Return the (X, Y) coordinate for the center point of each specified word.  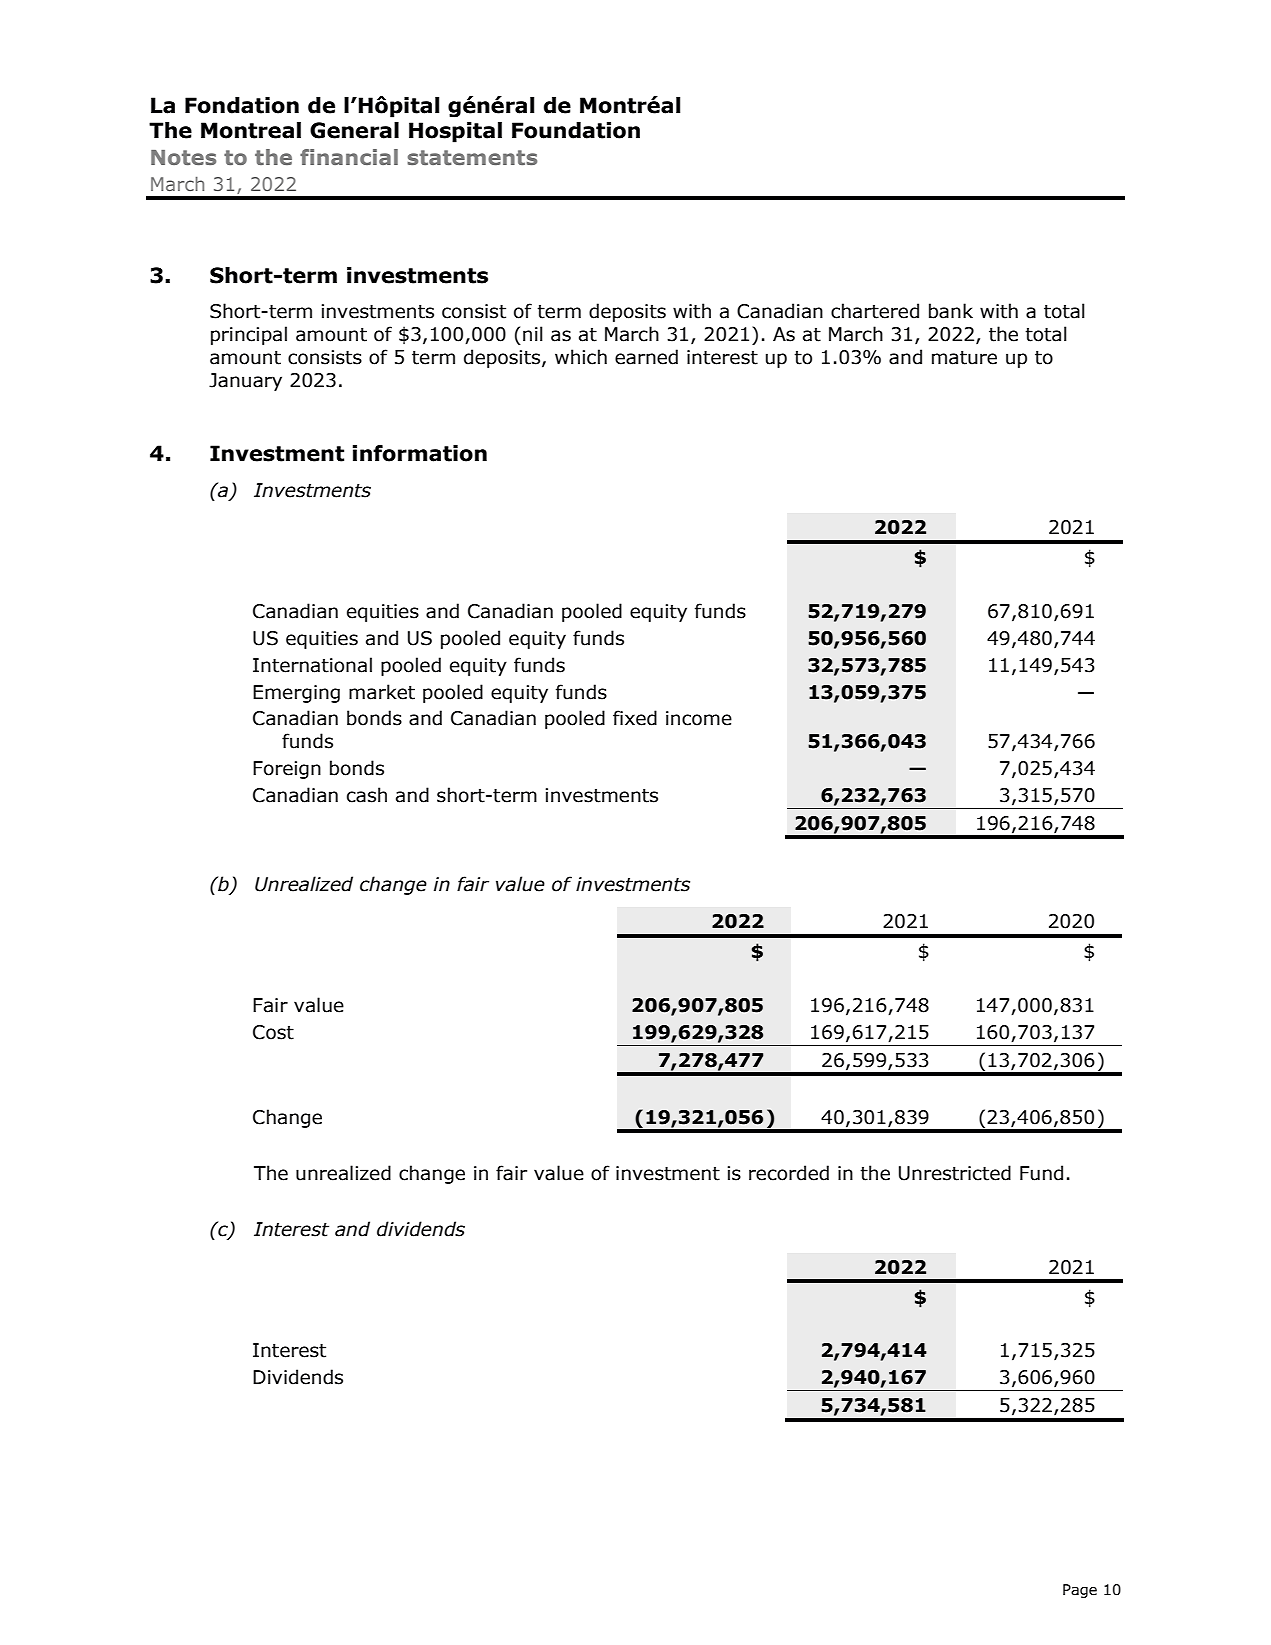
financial (349, 157)
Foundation (576, 130)
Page (1080, 1591)
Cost (273, 1032)
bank (951, 311)
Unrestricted (955, 1173)
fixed (635, 718)
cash (367, 795)
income (699, 718)
